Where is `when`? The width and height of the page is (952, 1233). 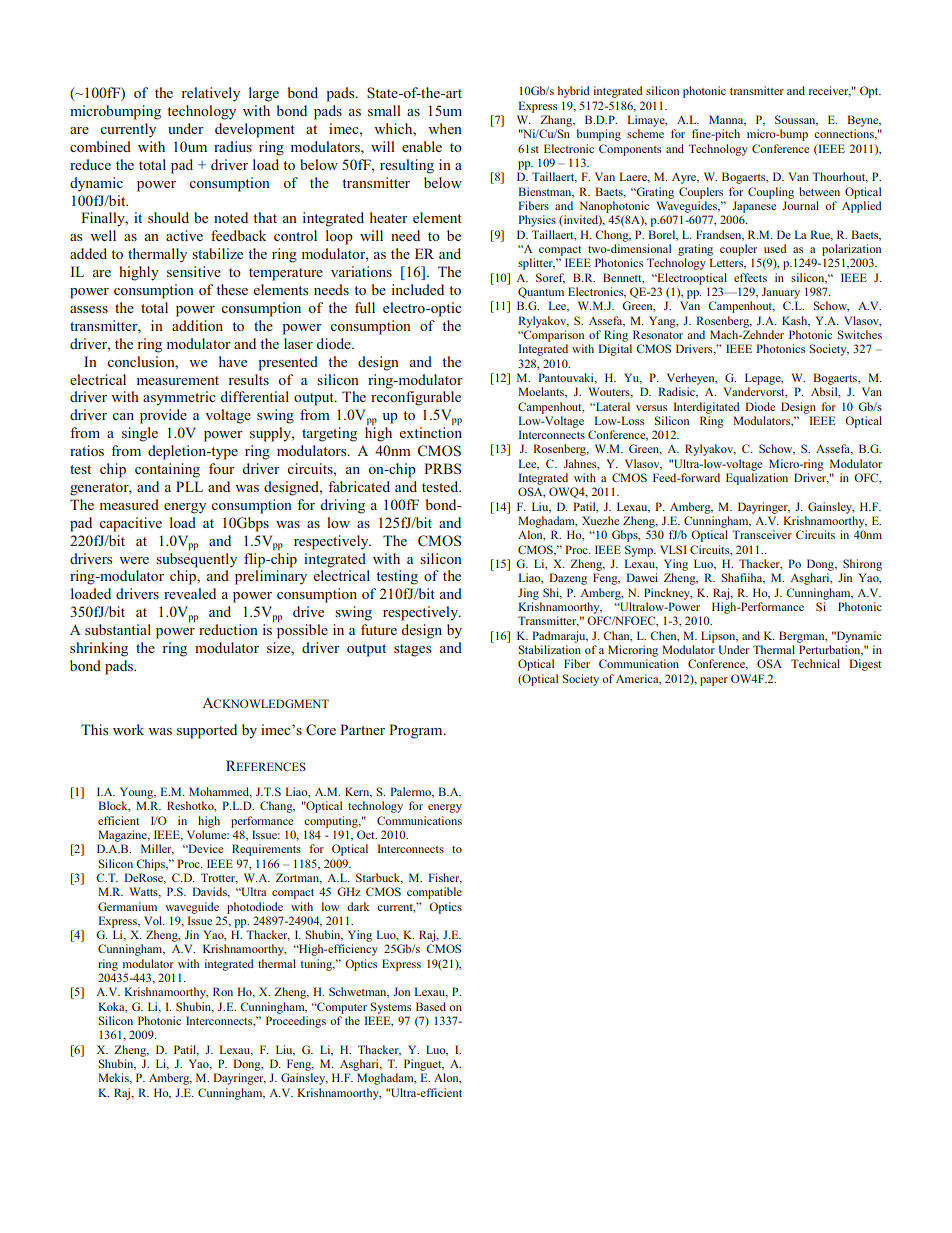 when is located at coordinates (445, 128).
